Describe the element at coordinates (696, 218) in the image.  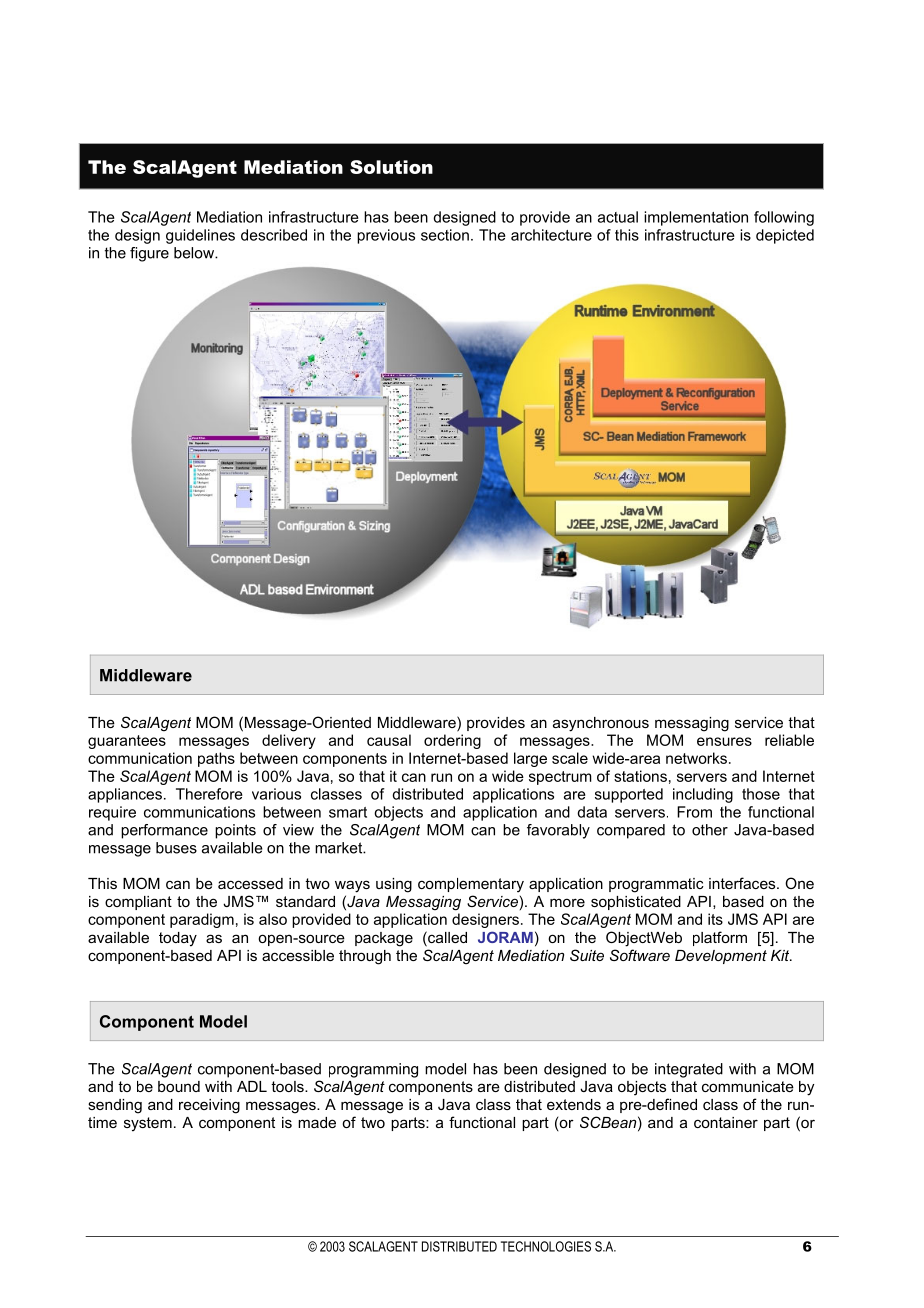
I see `implementation` at that location.
